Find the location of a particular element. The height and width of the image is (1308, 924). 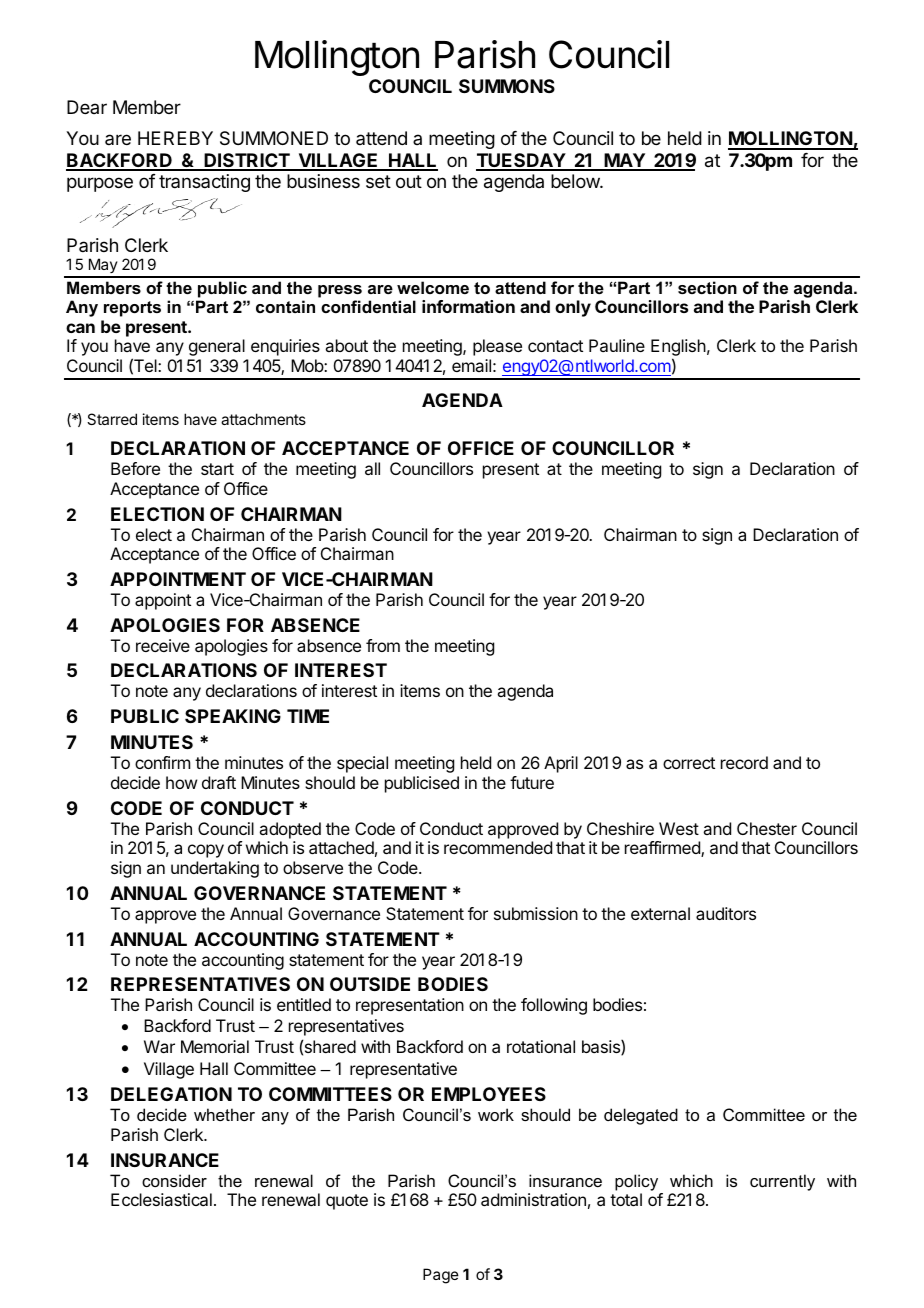

below is located at coordinates (576, 181).
